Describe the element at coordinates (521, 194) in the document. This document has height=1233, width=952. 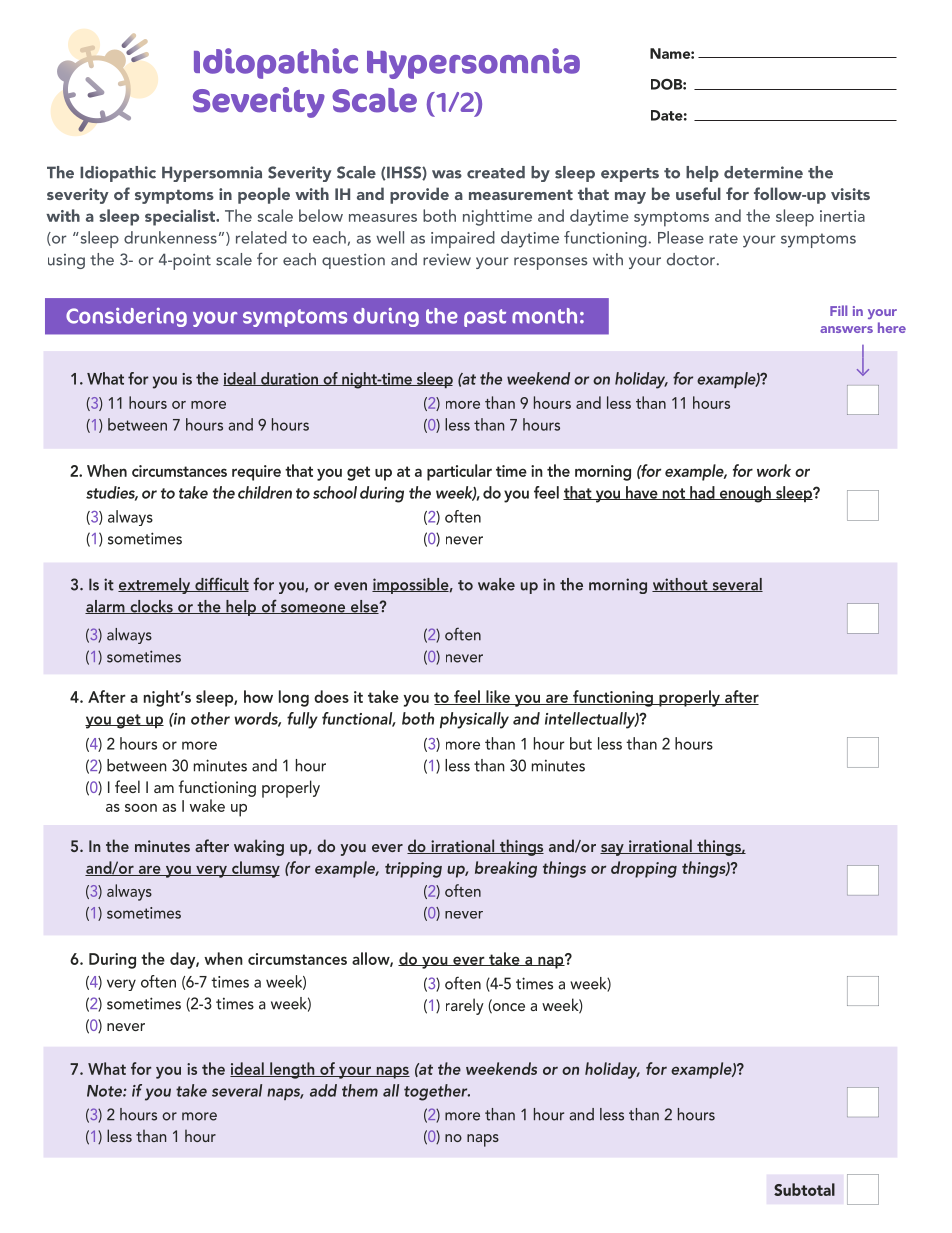
I see `measurement` at that location.
